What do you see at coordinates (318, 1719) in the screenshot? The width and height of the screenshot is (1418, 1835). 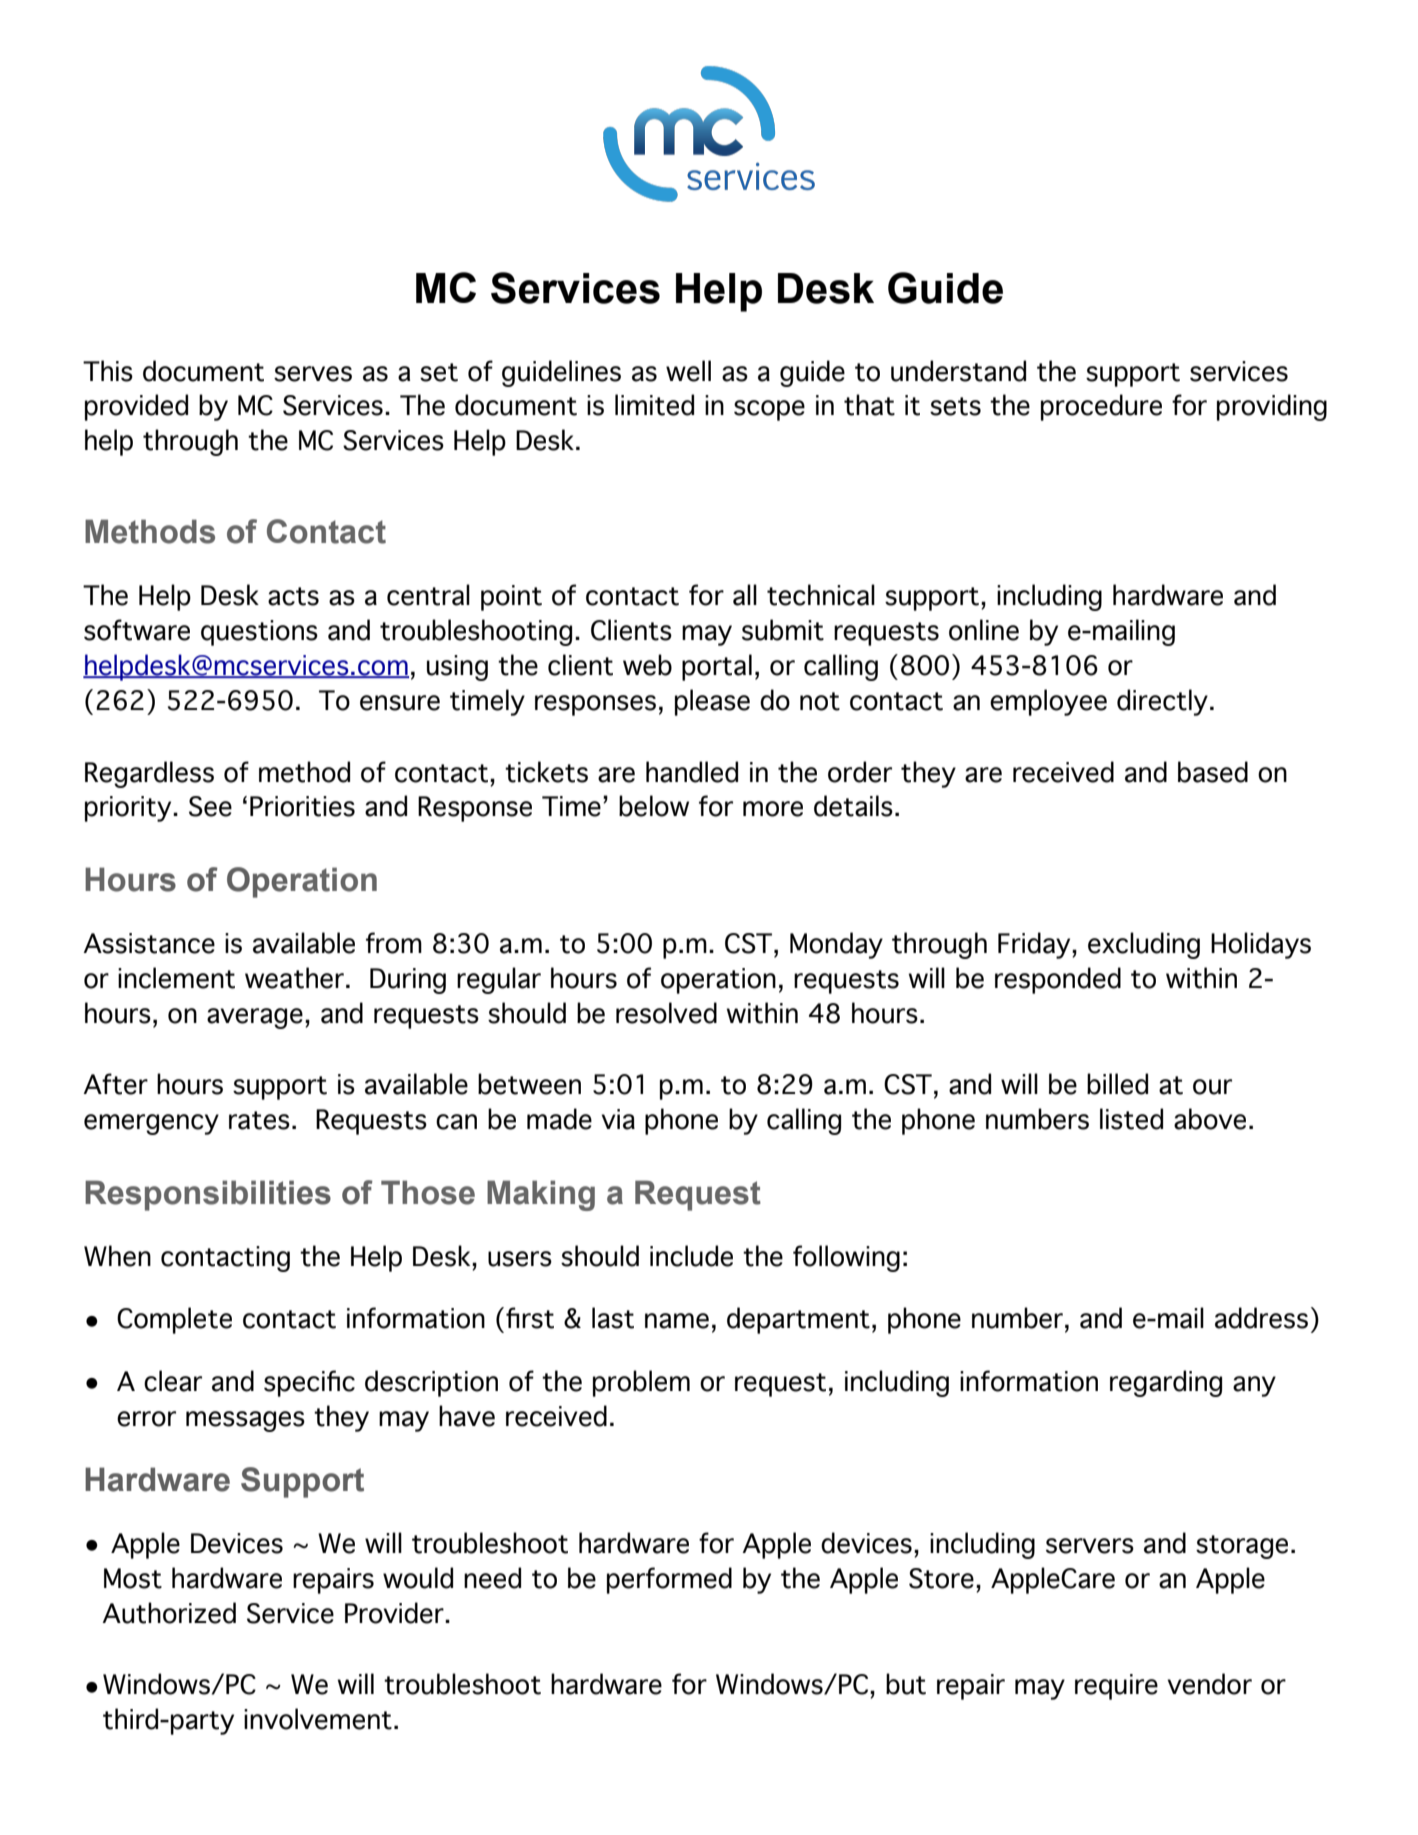 I see `involvement` at bounding box center [318, 1719].
